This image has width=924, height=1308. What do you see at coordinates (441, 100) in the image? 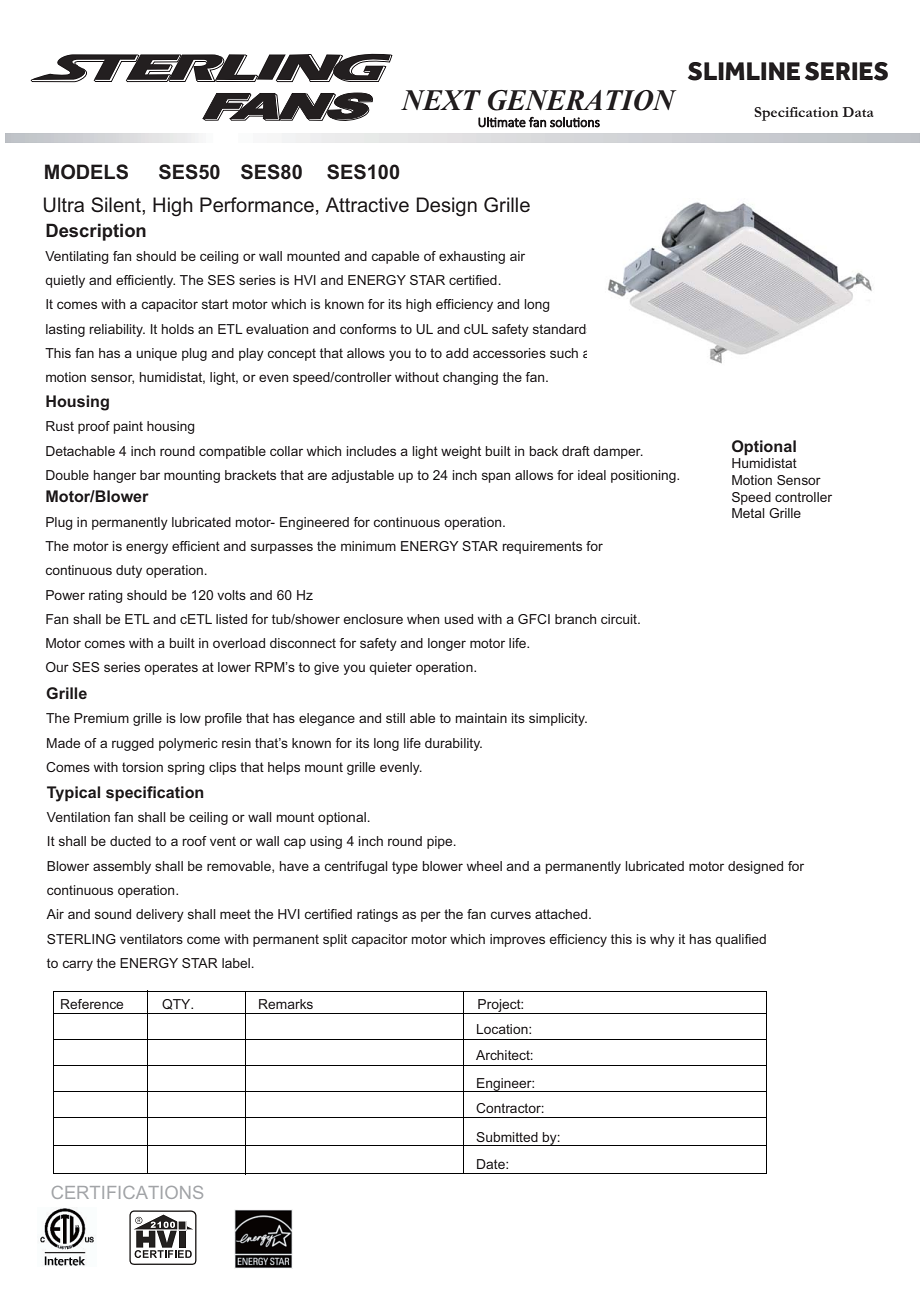
I see `NEXT` at bounding box center [441, 100].
